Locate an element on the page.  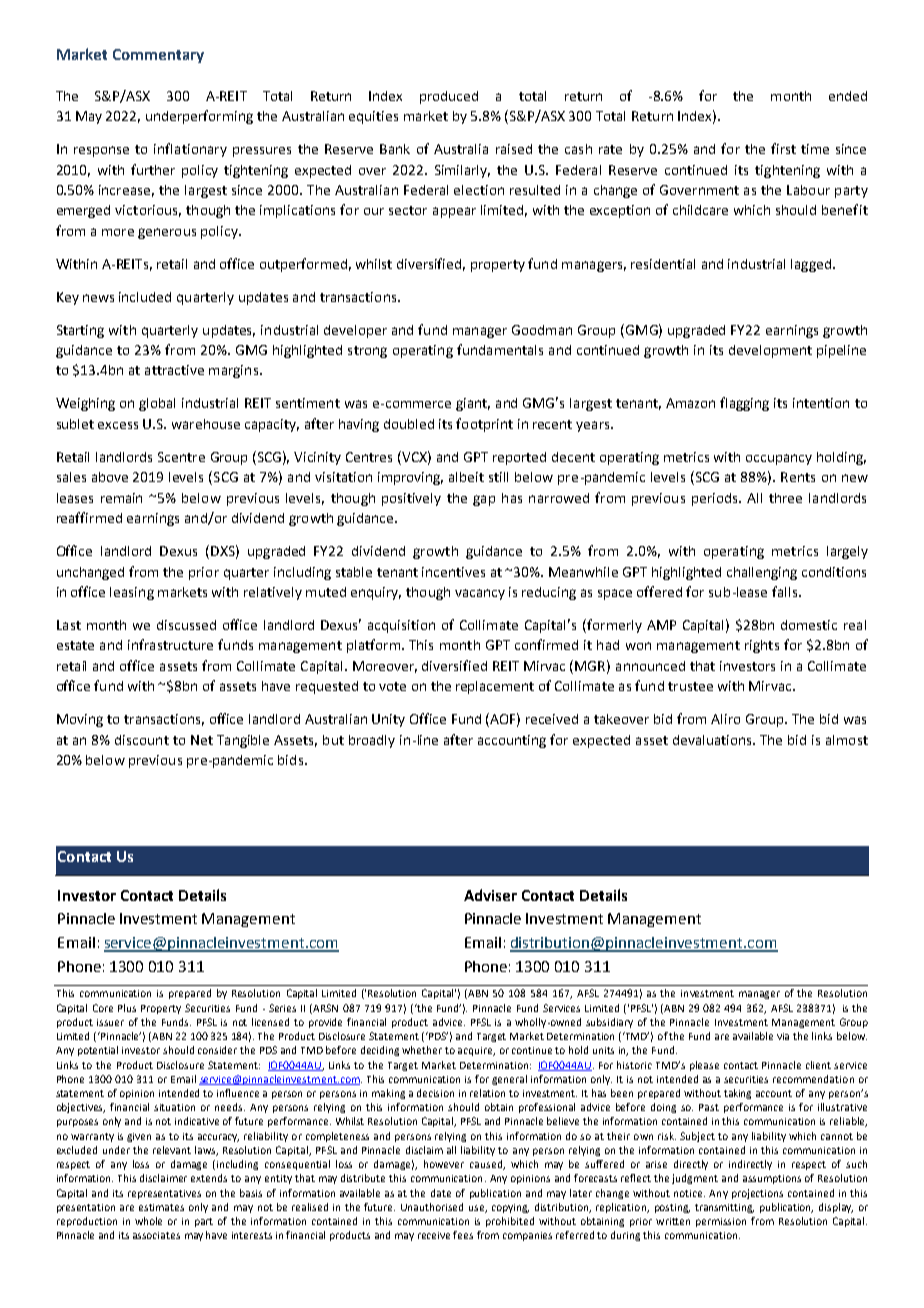
replacement is located at coordinates (495, 687).
